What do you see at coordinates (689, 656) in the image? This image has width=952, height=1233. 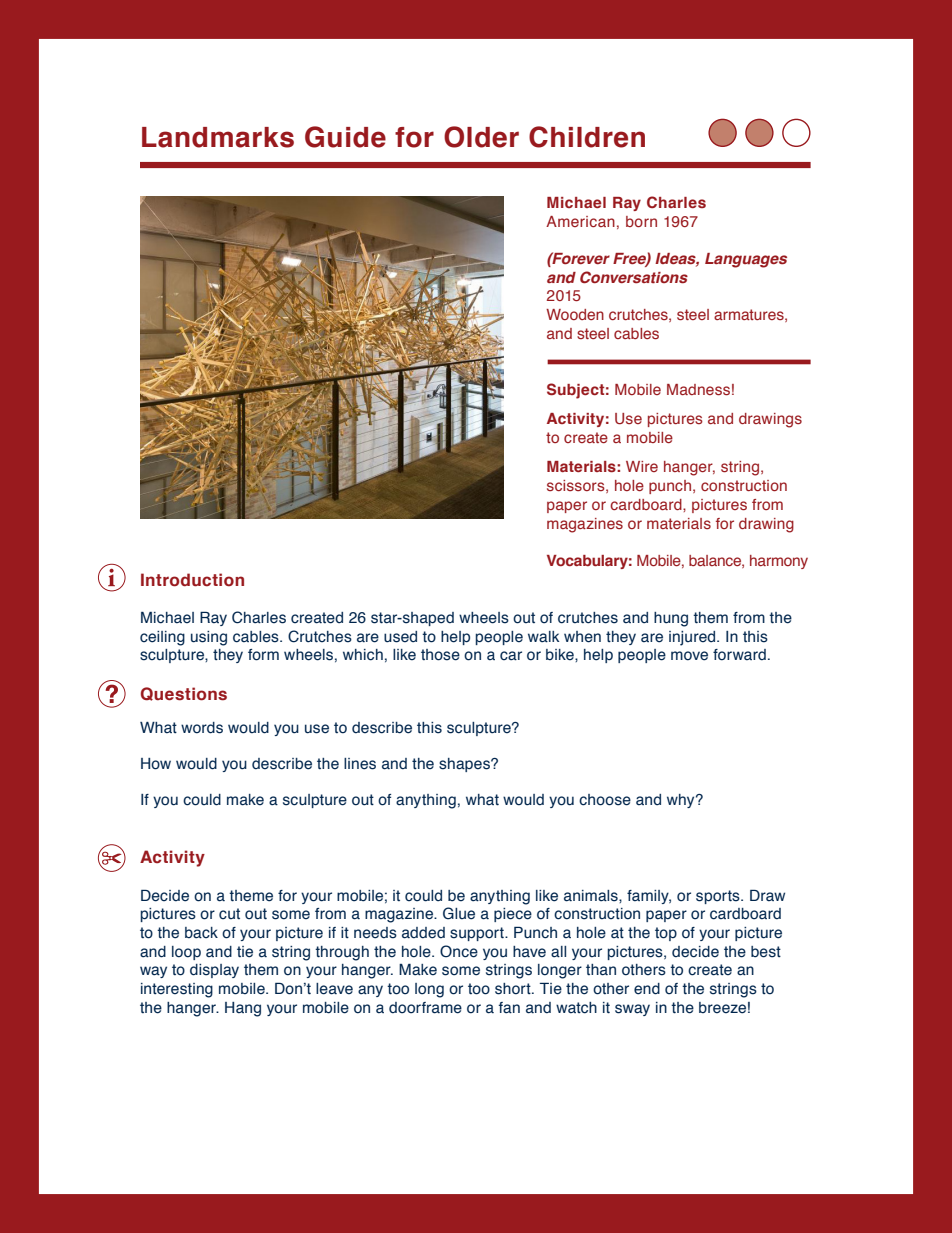 I see `move` at bounding box center [689, 656].
